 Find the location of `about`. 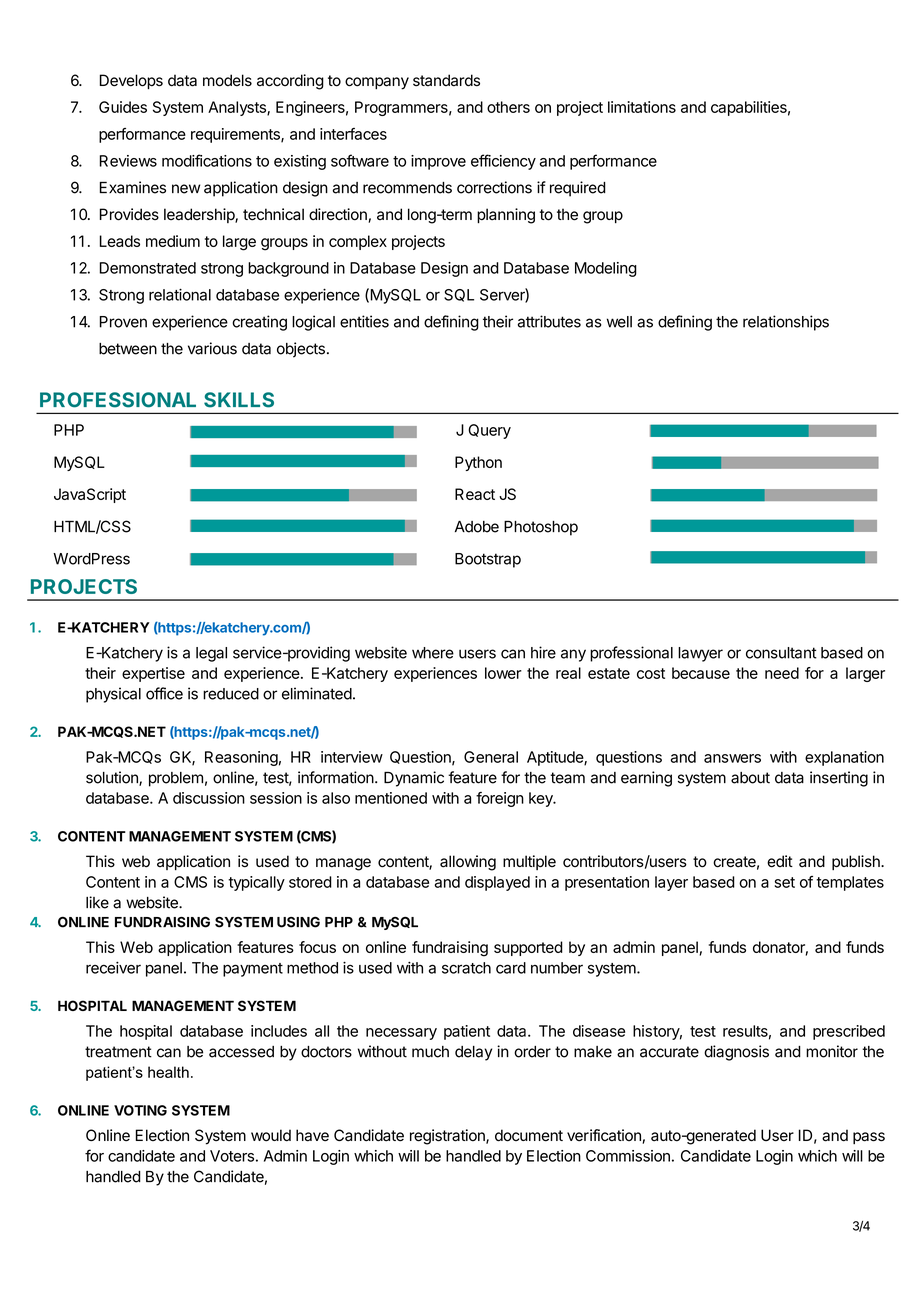

about is located at coordinates (750, 778).
